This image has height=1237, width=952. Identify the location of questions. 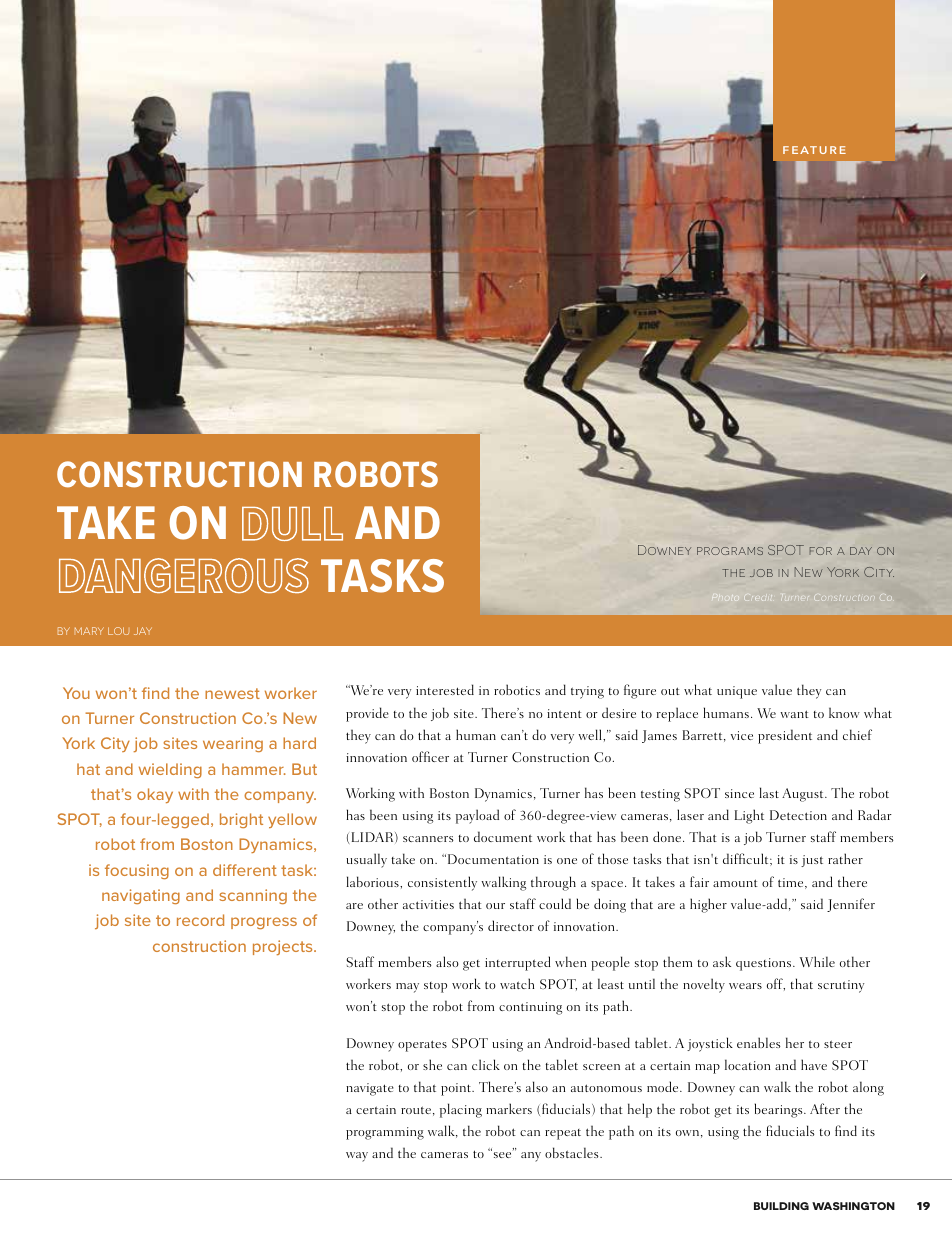
(765, 964).
